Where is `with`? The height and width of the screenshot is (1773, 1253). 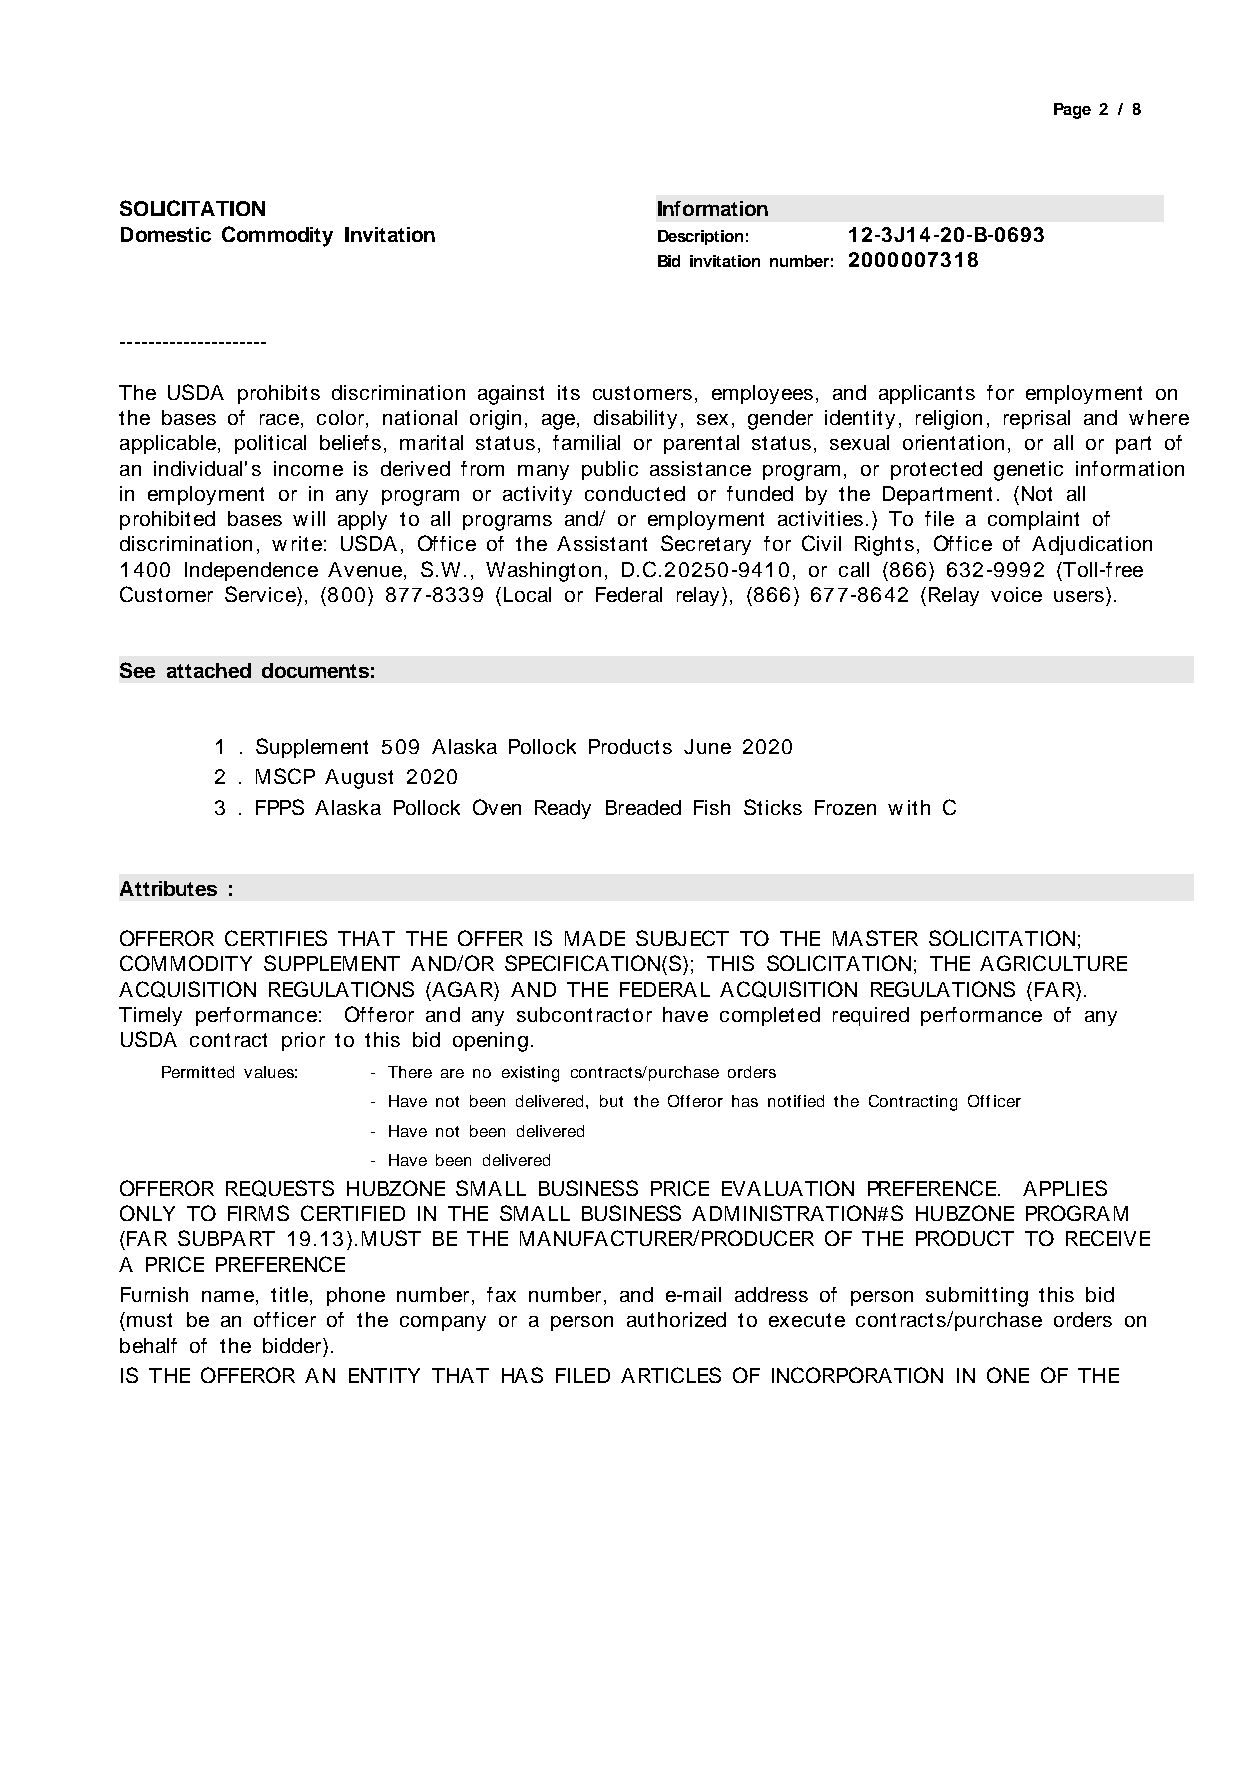 with is located at coordinates (909, 807).
